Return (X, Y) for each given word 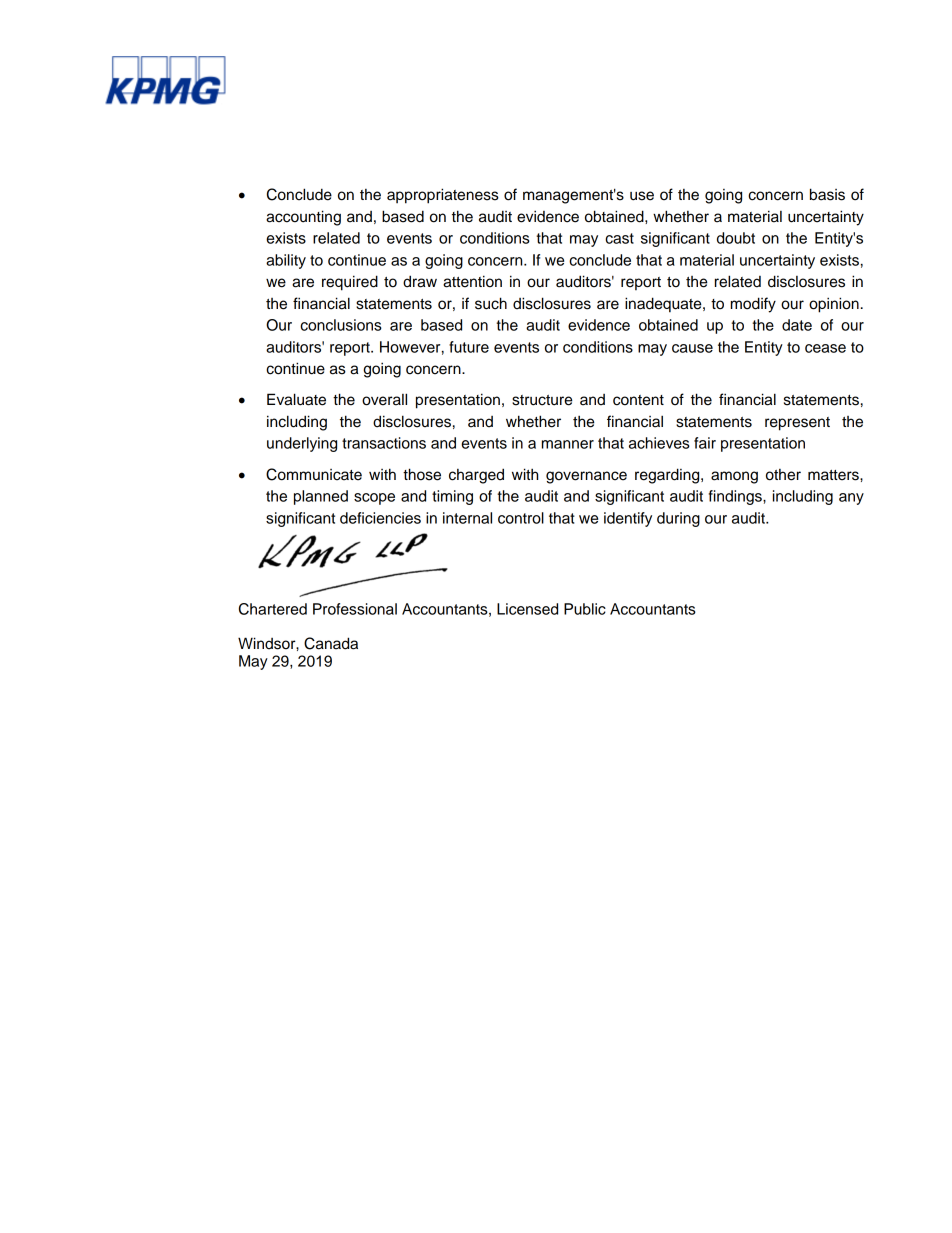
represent (797, 424)
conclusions (341, 325)
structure (542, 400)
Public (585, 609)
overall (384, 399)
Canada (331, 643)
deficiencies (380, 518)
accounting (303, 218)
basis (827, 194)
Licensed (527, 609)
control (521, 518)
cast (619, 238)
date (797, 325)
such (491, 303)
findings (736, 497)
